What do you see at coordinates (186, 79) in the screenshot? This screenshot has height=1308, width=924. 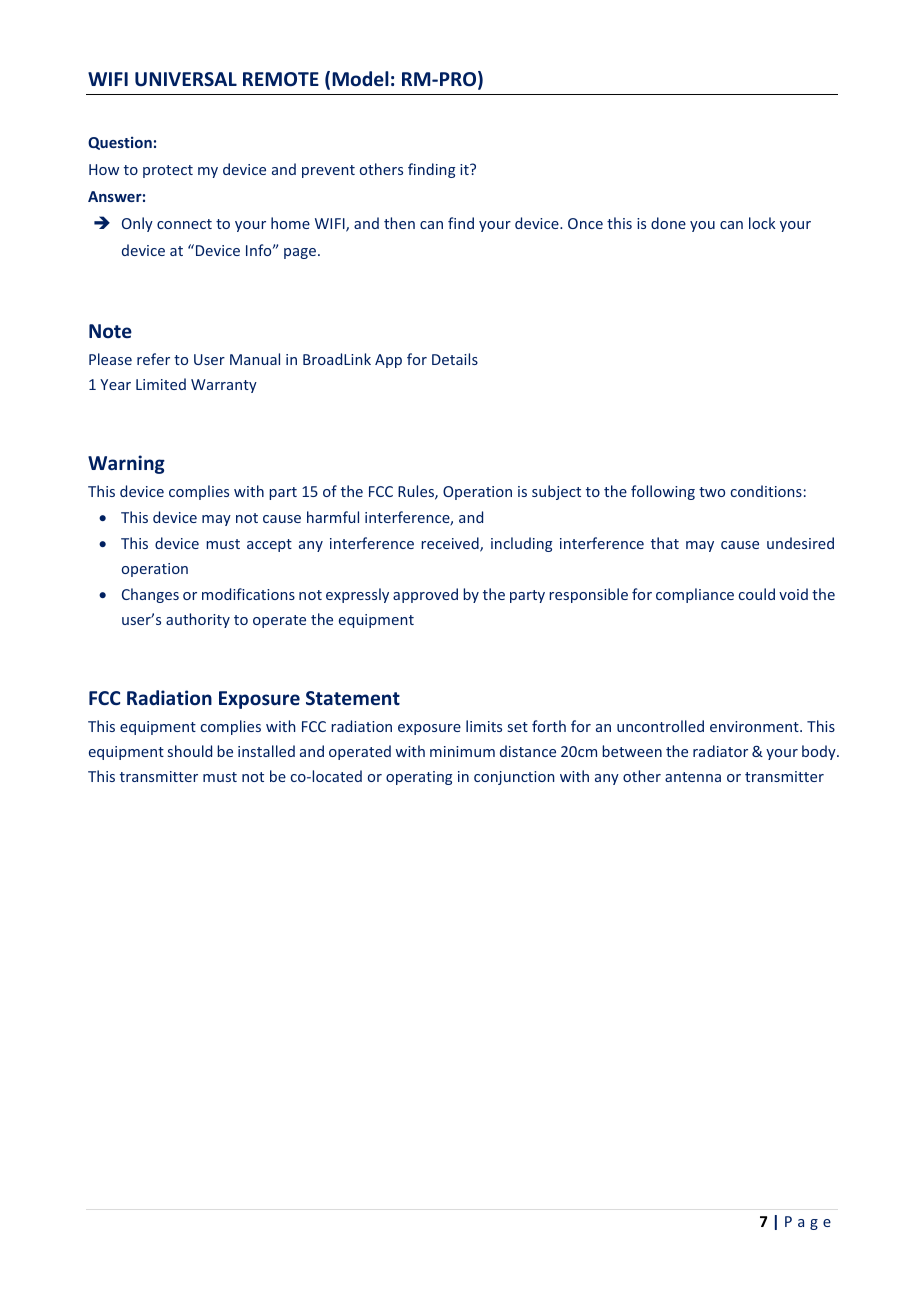 I see `UNIVERSAL` at bounding box center [186, 79].
